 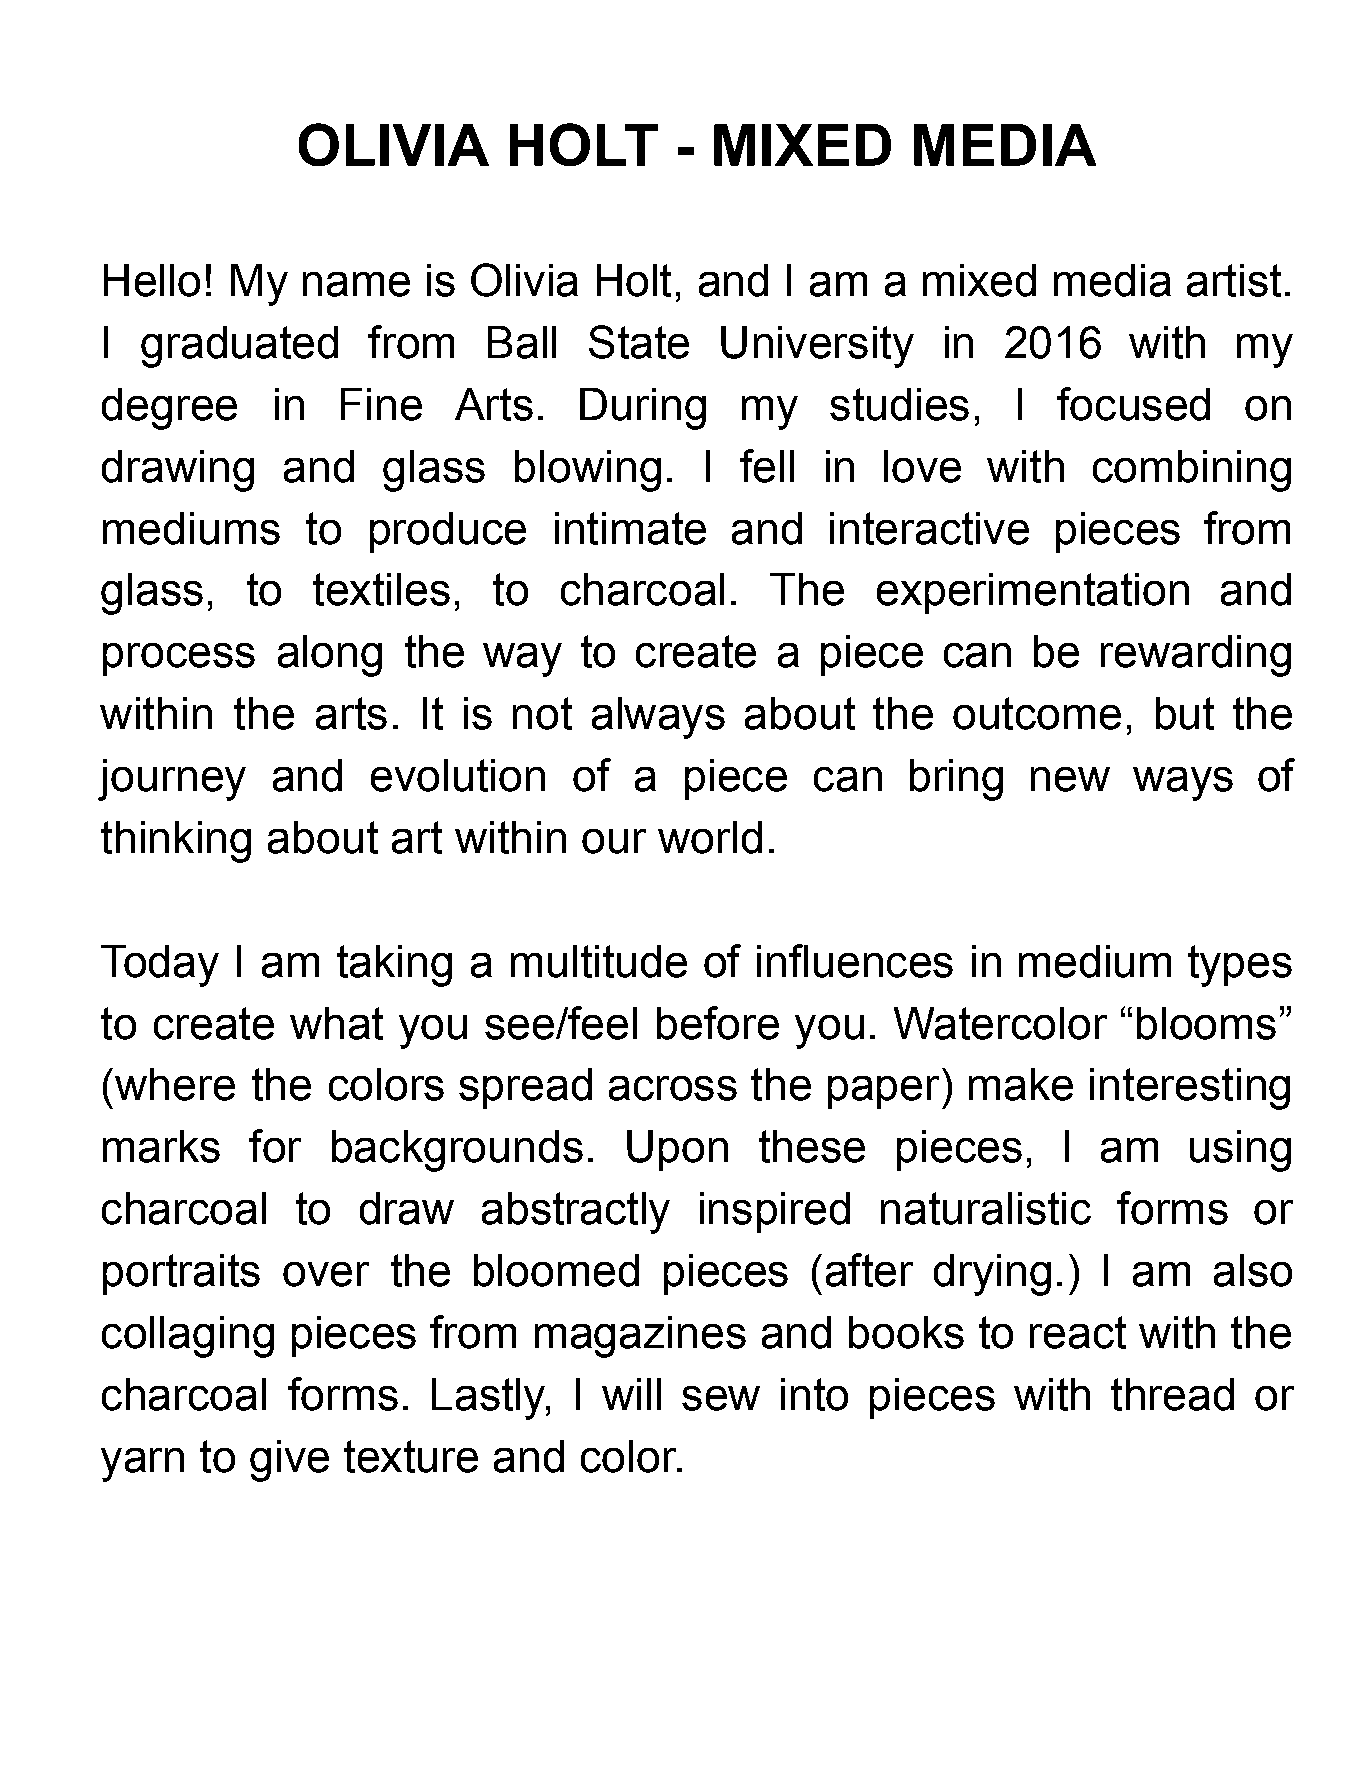 I want to click on textiles, so click(x=381, y=589).
